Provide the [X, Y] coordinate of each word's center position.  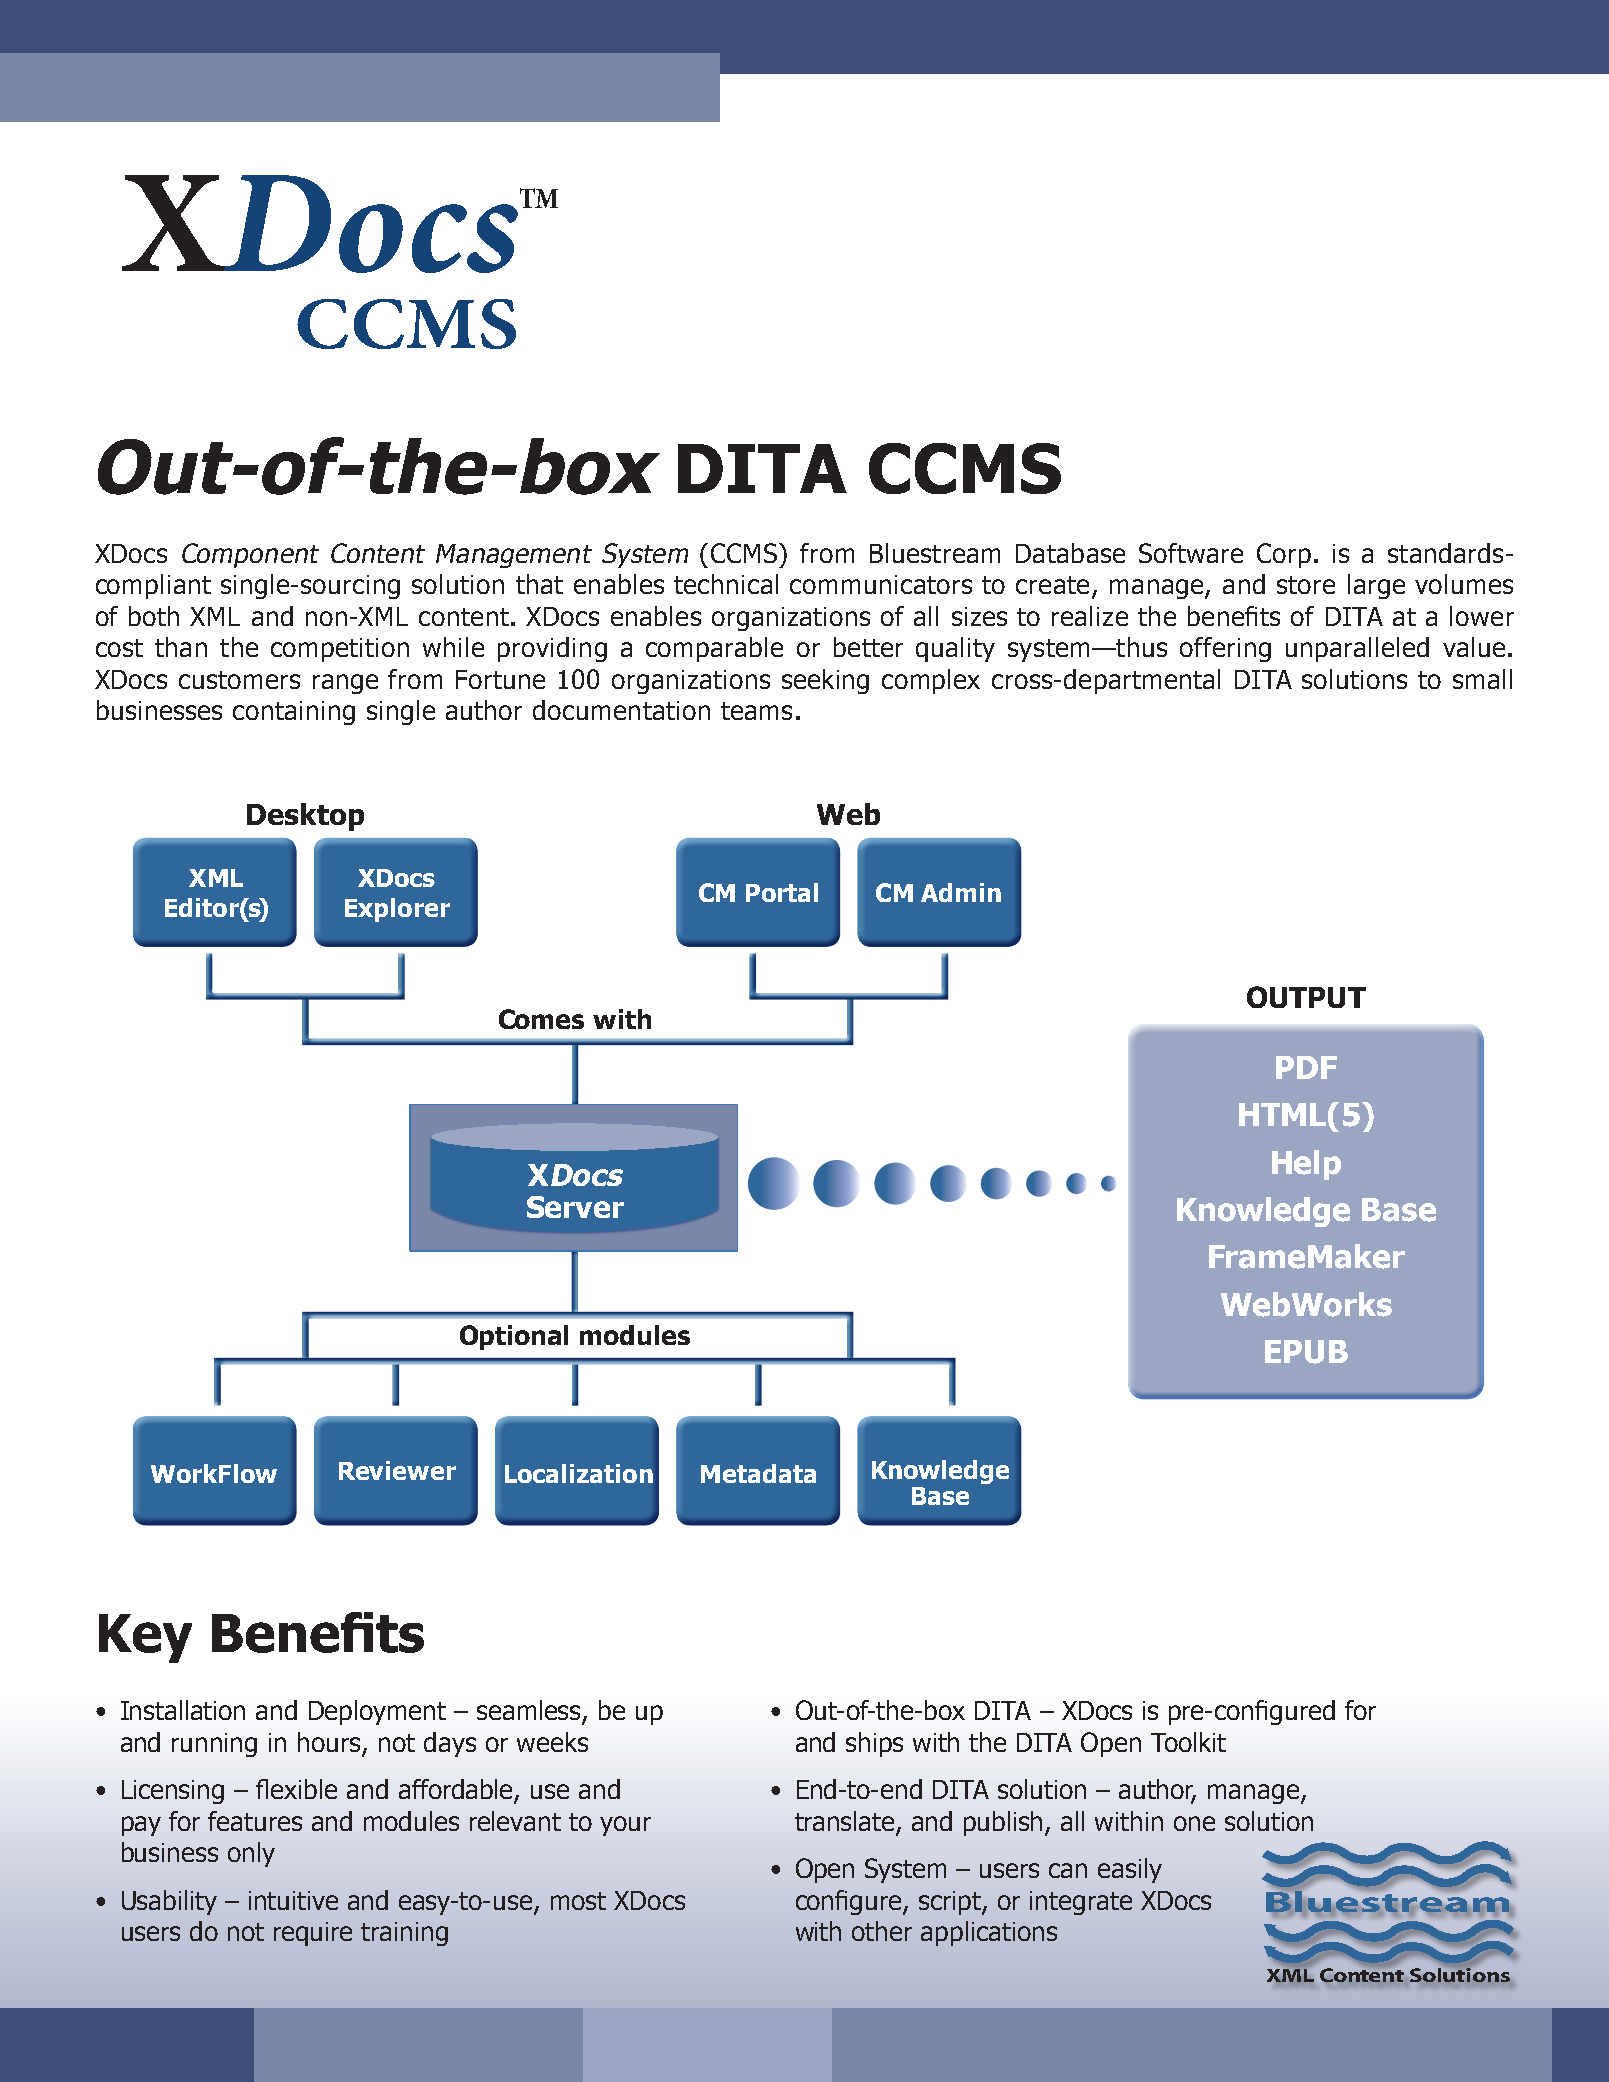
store [1306, 585]
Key [145, 1638]
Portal [782, 892]
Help [1306, 1165]
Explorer [397, 910]
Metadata [758, 1473]
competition [340, 650]
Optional [514, 1337]
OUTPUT [1306, 997]
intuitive [293, 1900]
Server [575, 1207]
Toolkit [1188, 1742]
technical [726, 584]
